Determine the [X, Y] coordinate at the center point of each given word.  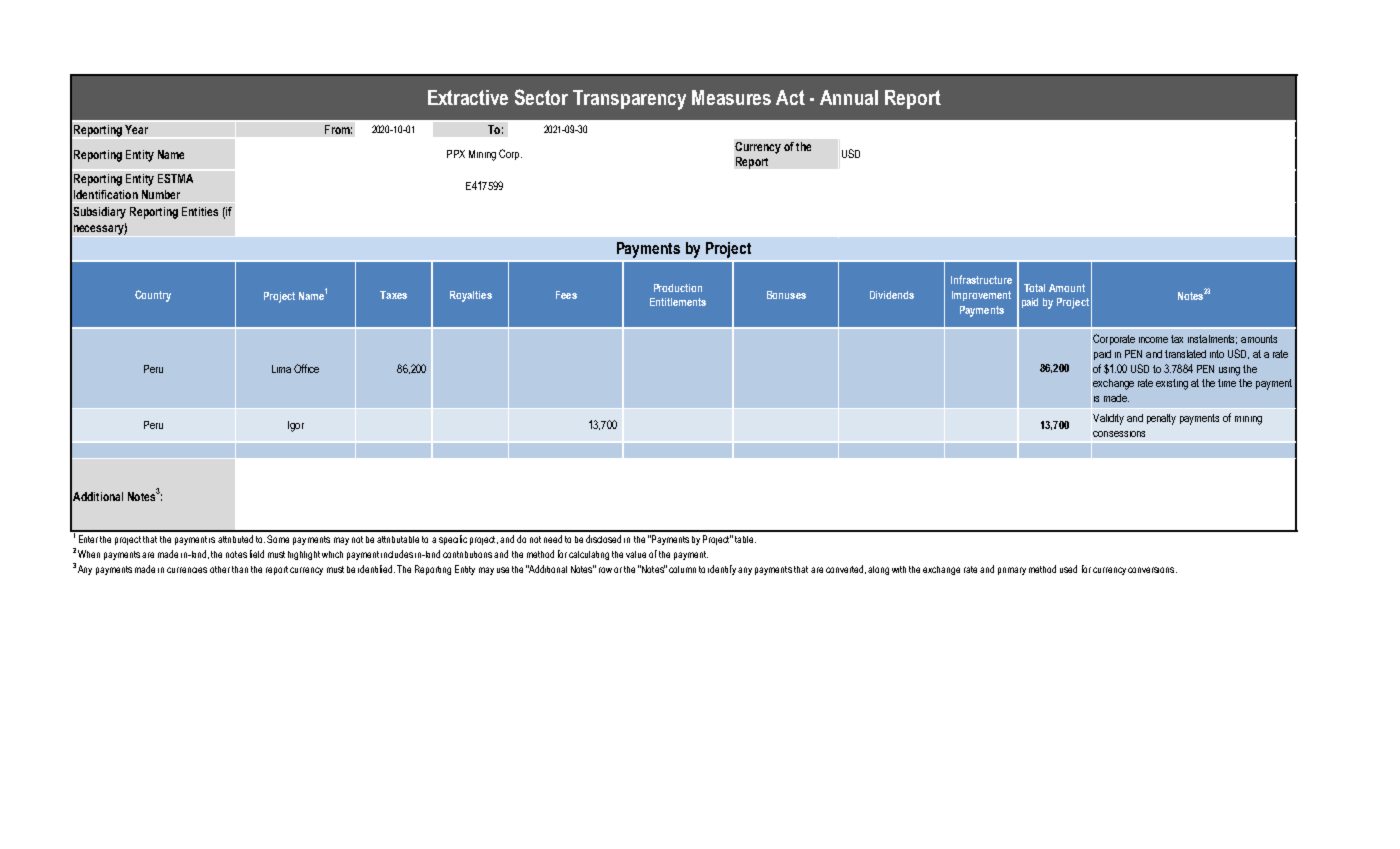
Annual [849, 97]
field [257, 554]
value [636, 554]
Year [136, 129]
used [1068, 569]
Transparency [629, 100]
